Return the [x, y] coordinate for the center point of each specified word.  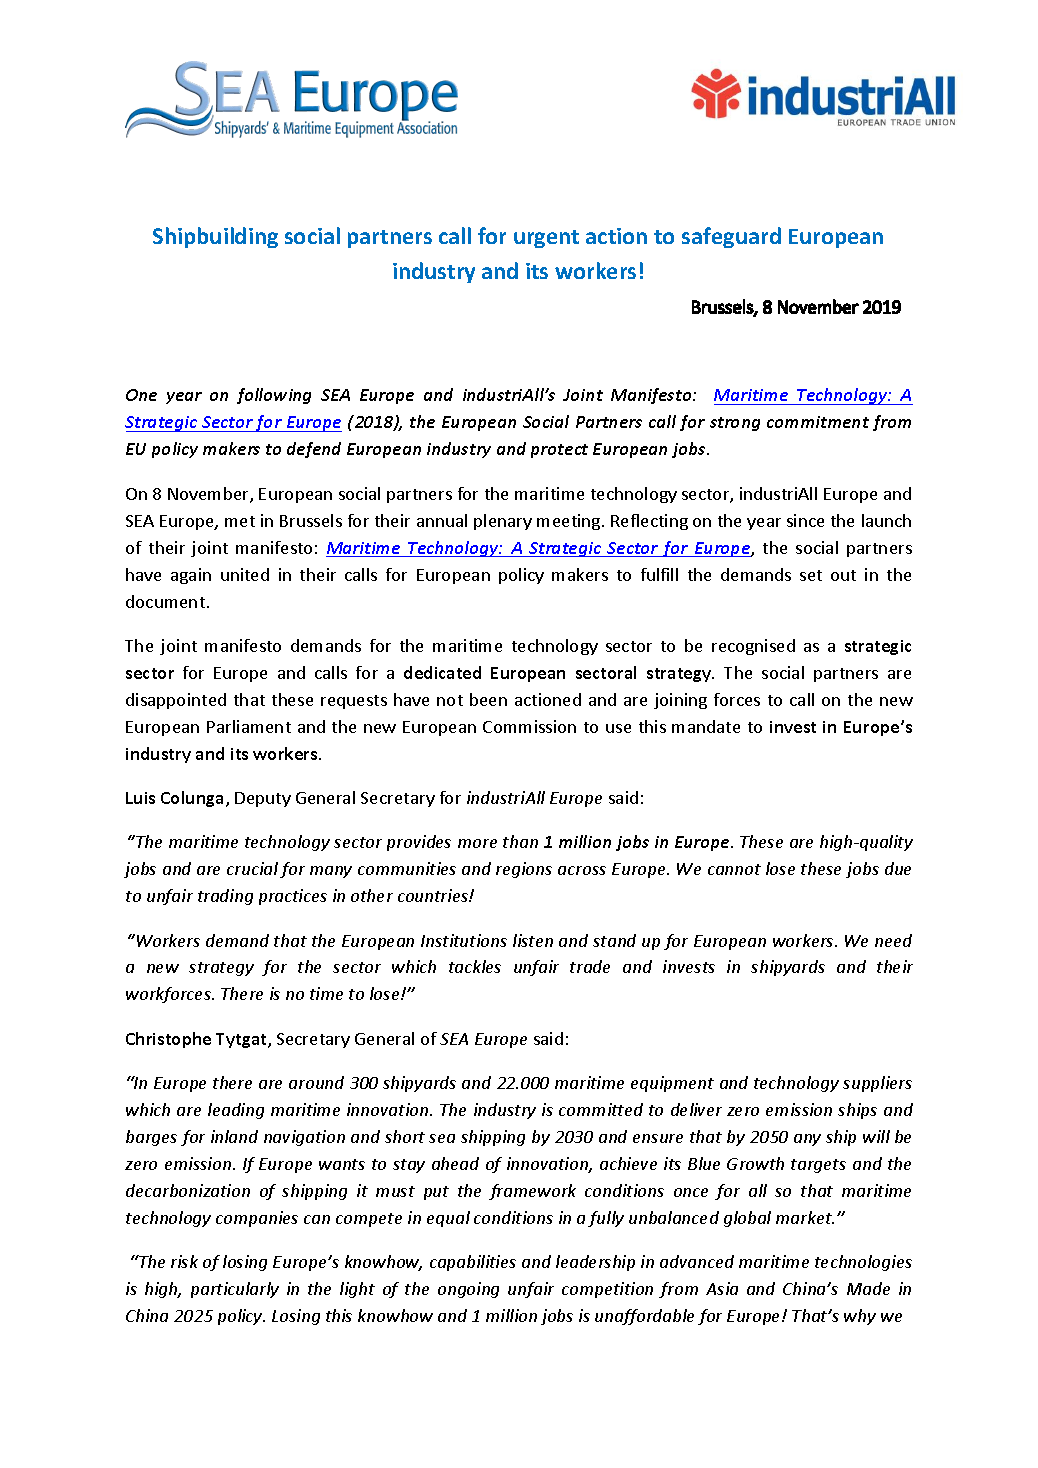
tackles [475, 966]
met [240, 521]
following [274, 396]
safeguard [731, 237]
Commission [529, 726]
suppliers [877, 1084]
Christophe [168, 1040]
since [805, 520]
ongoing [468, 1290]
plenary [503, 522]
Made [868, 1288]
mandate [706, 726]
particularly [235, 1290]
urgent [546, 239]
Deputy [263, 799]
